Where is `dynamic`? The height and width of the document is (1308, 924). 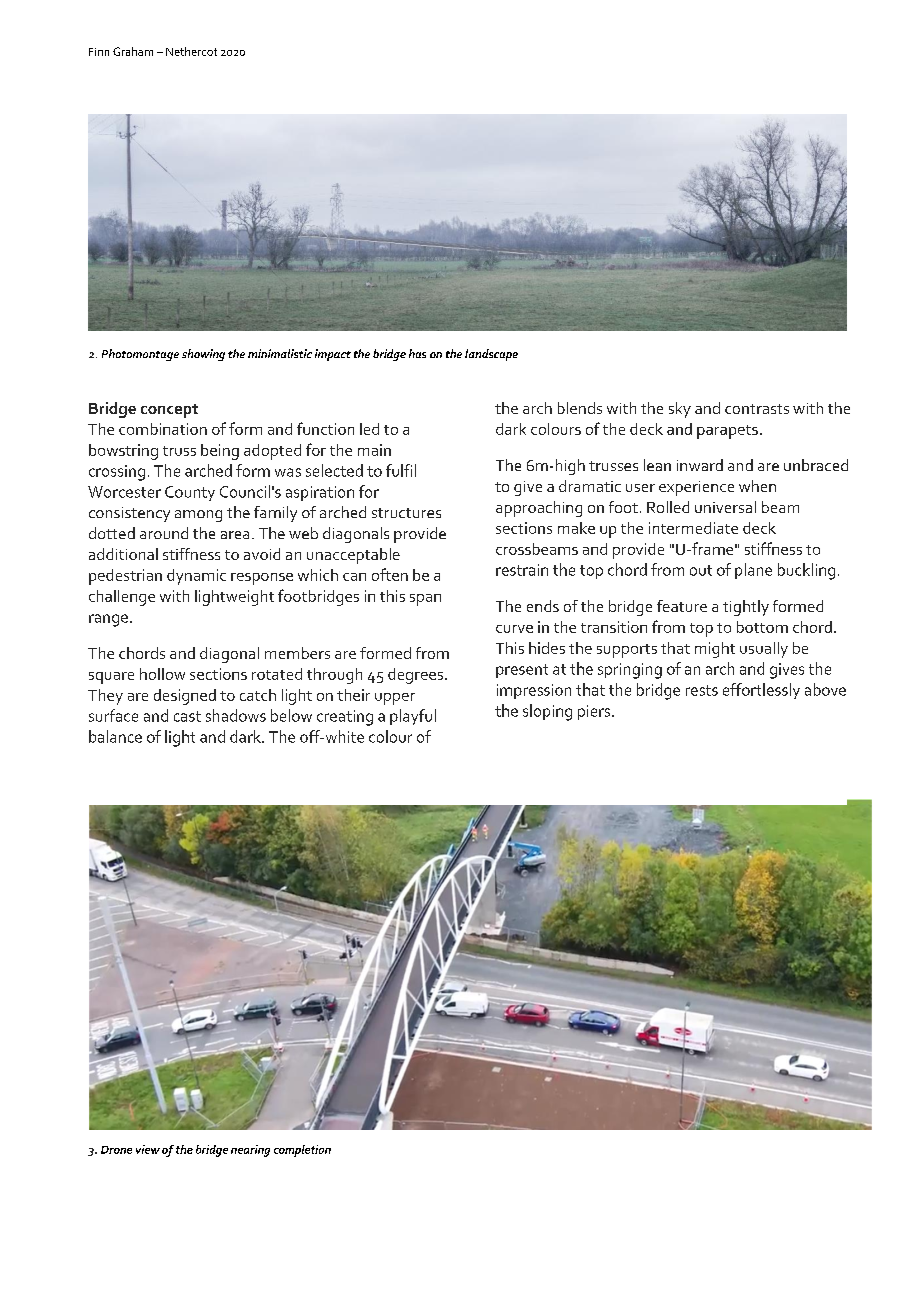
dynamic is located at coordinates (196, 577).
